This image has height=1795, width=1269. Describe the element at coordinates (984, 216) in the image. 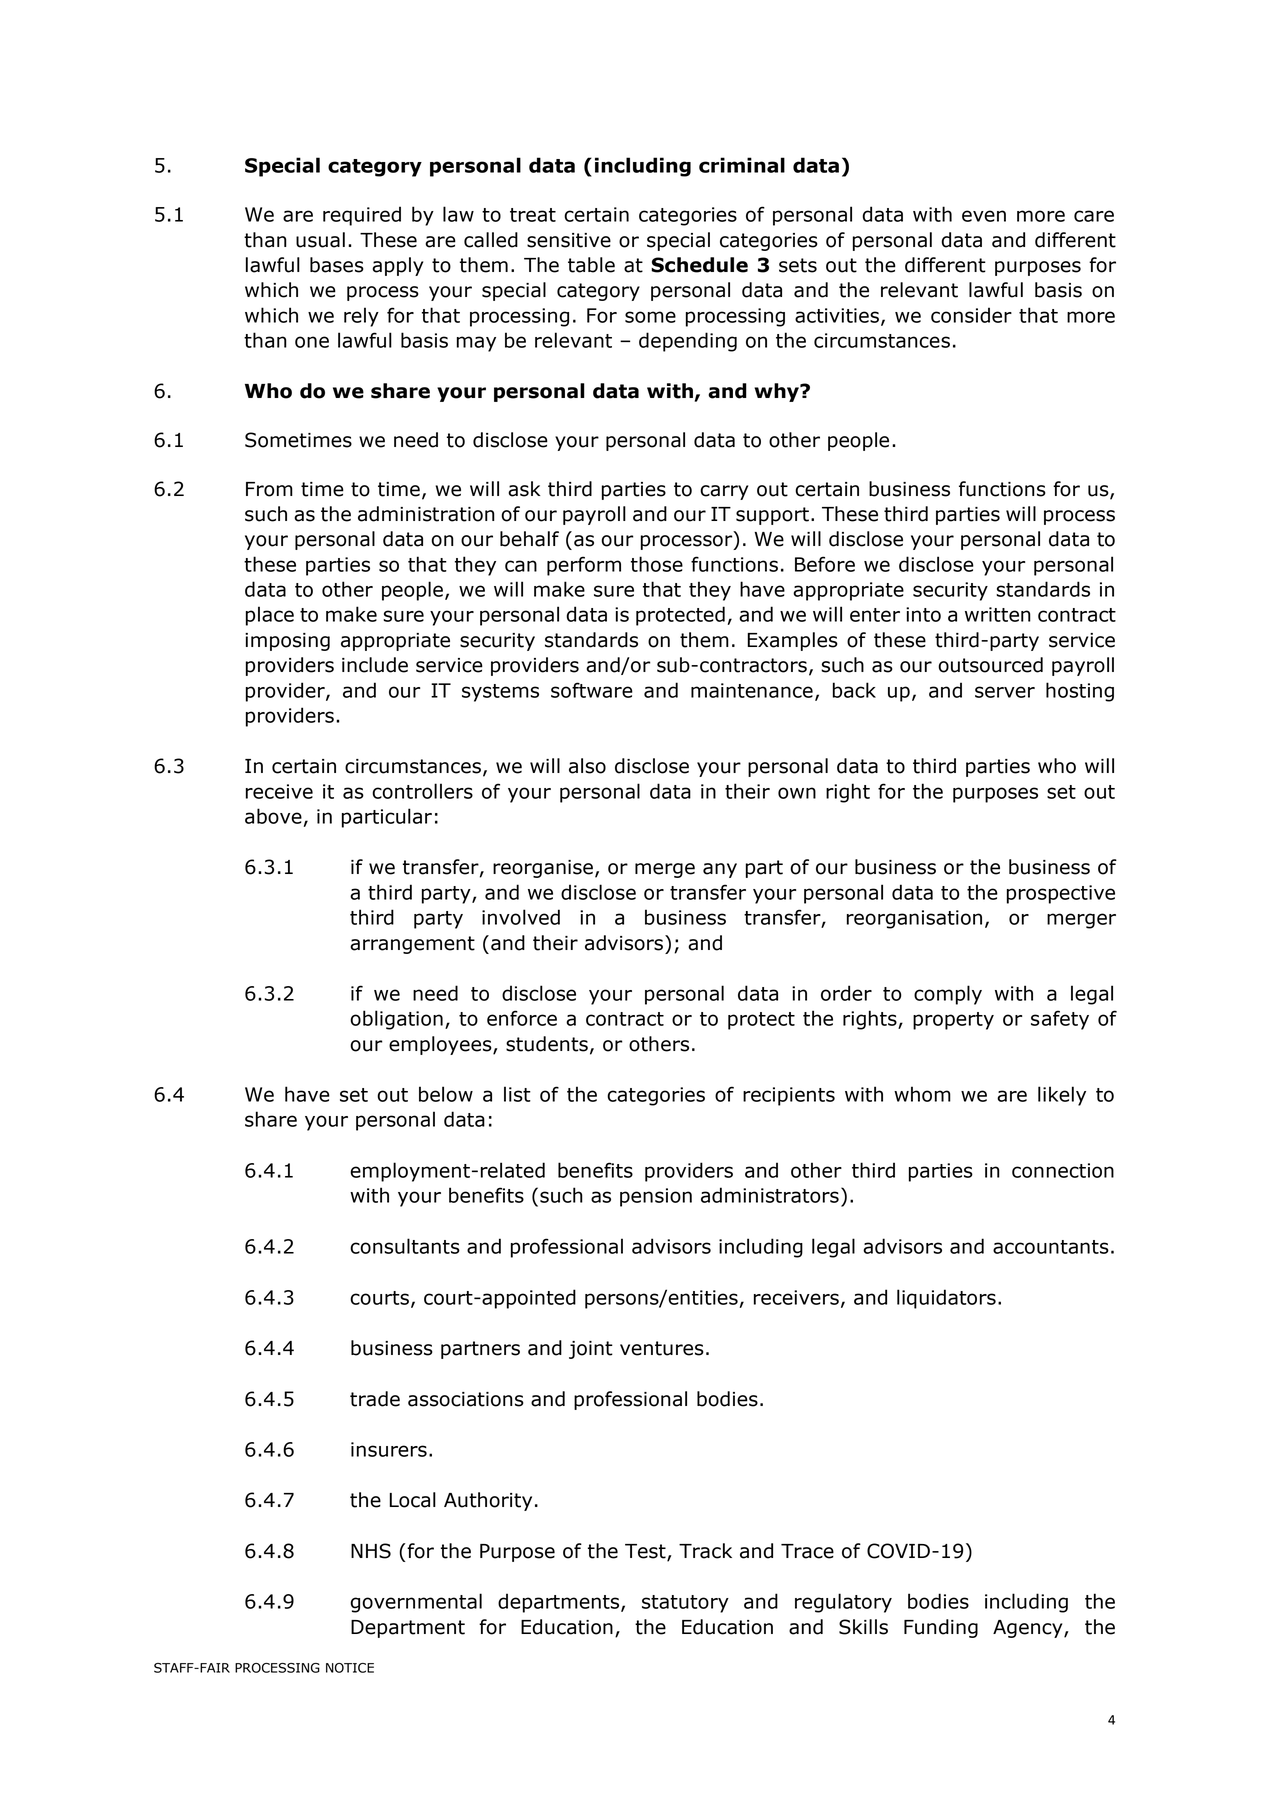

I see `even` at that location.
